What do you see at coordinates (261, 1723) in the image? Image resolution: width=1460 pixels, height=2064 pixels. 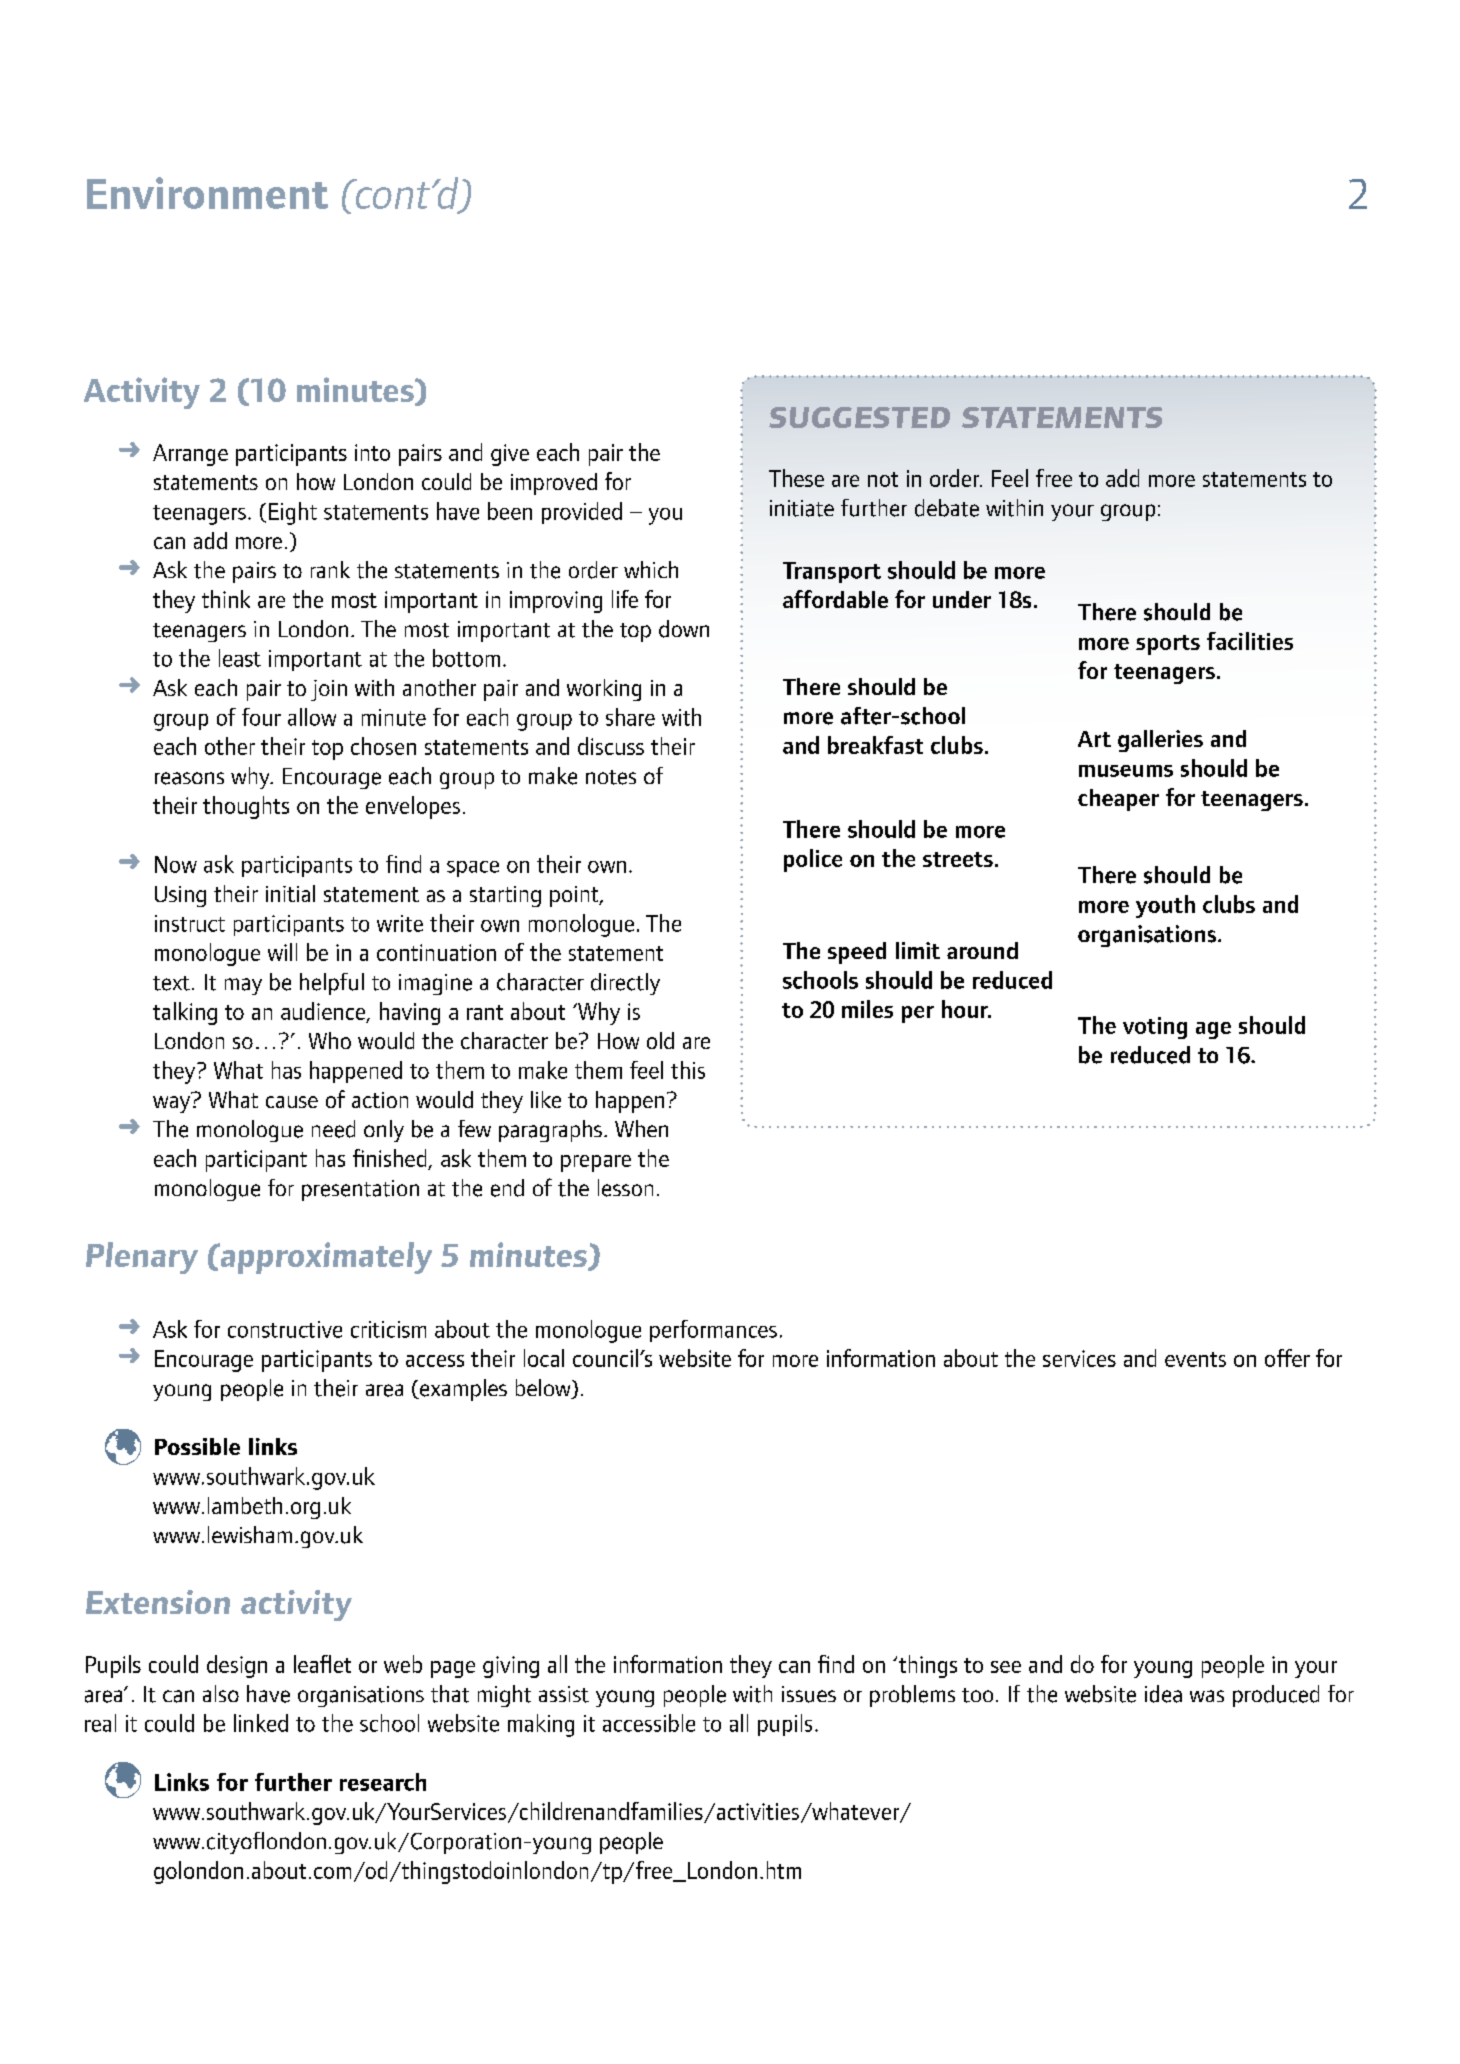 I see `linked` at bounding box center [261, 1723].
